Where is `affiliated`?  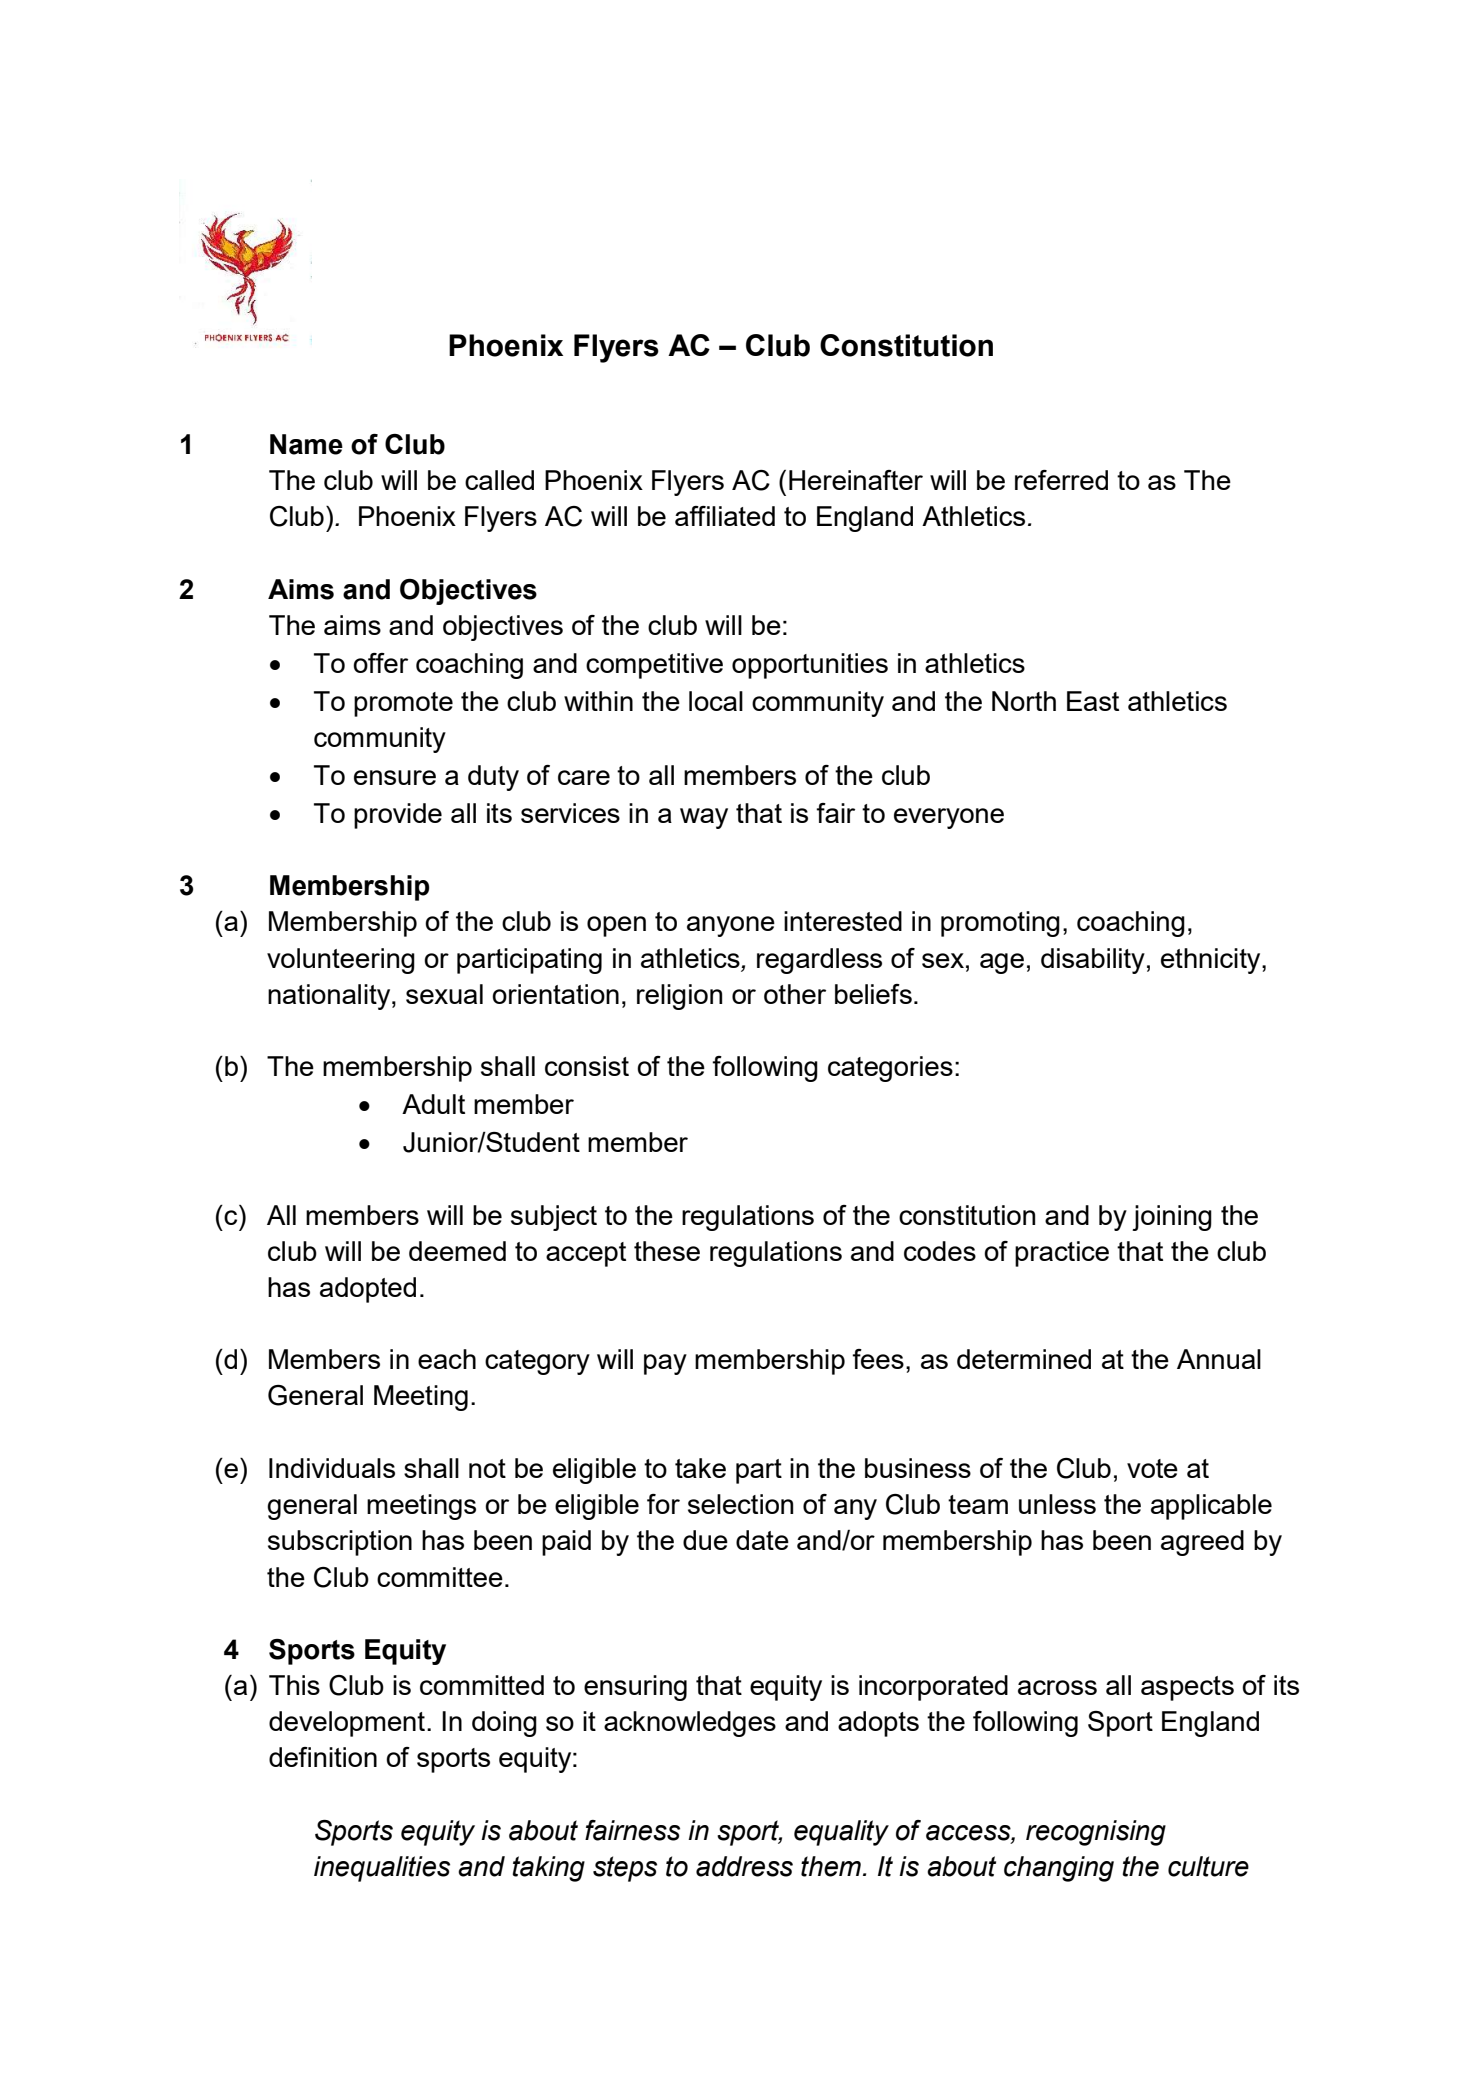 affiliated is located at coordinates (725, 516).
